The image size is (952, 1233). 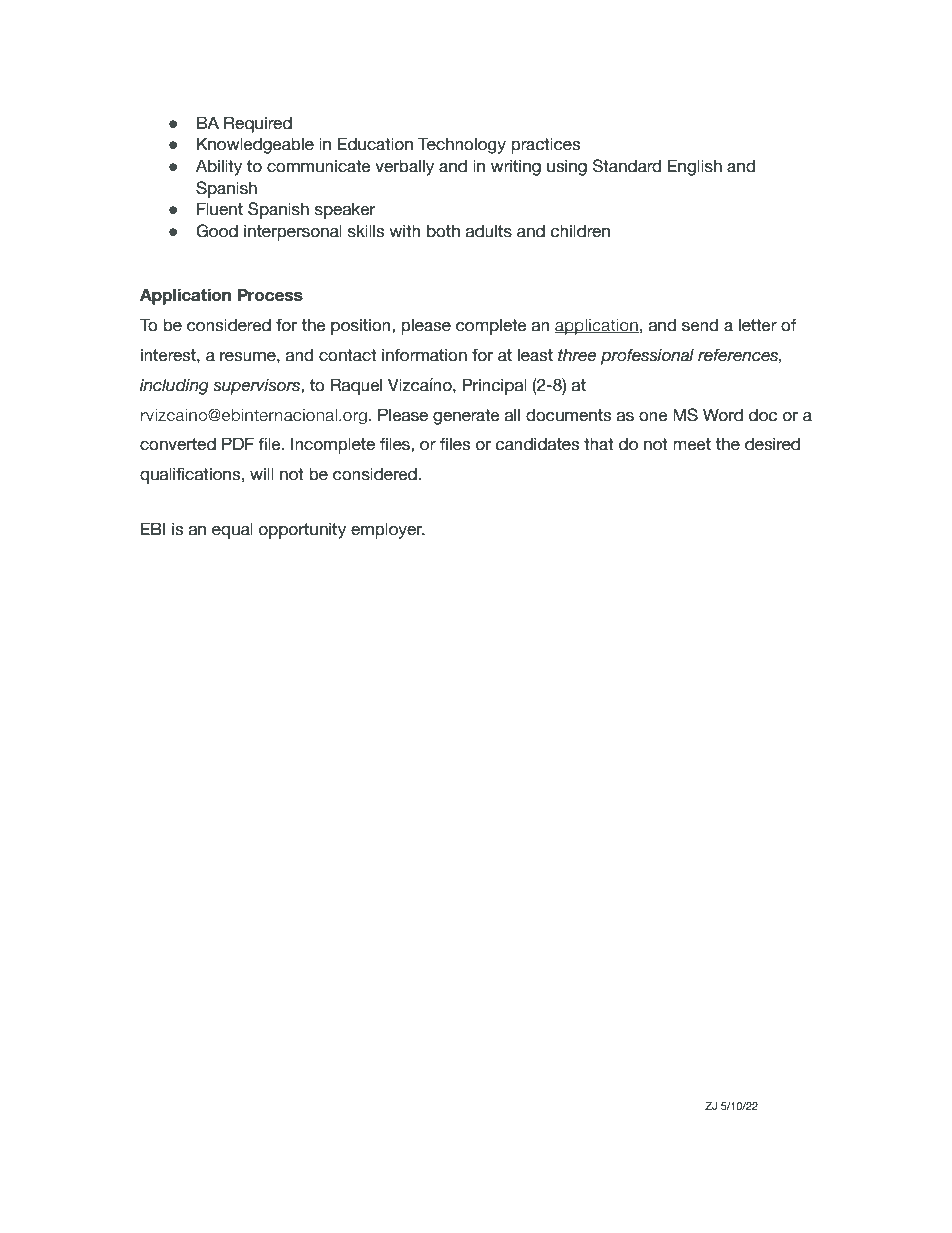 I want to click on information, so click(x=424, y=355).
